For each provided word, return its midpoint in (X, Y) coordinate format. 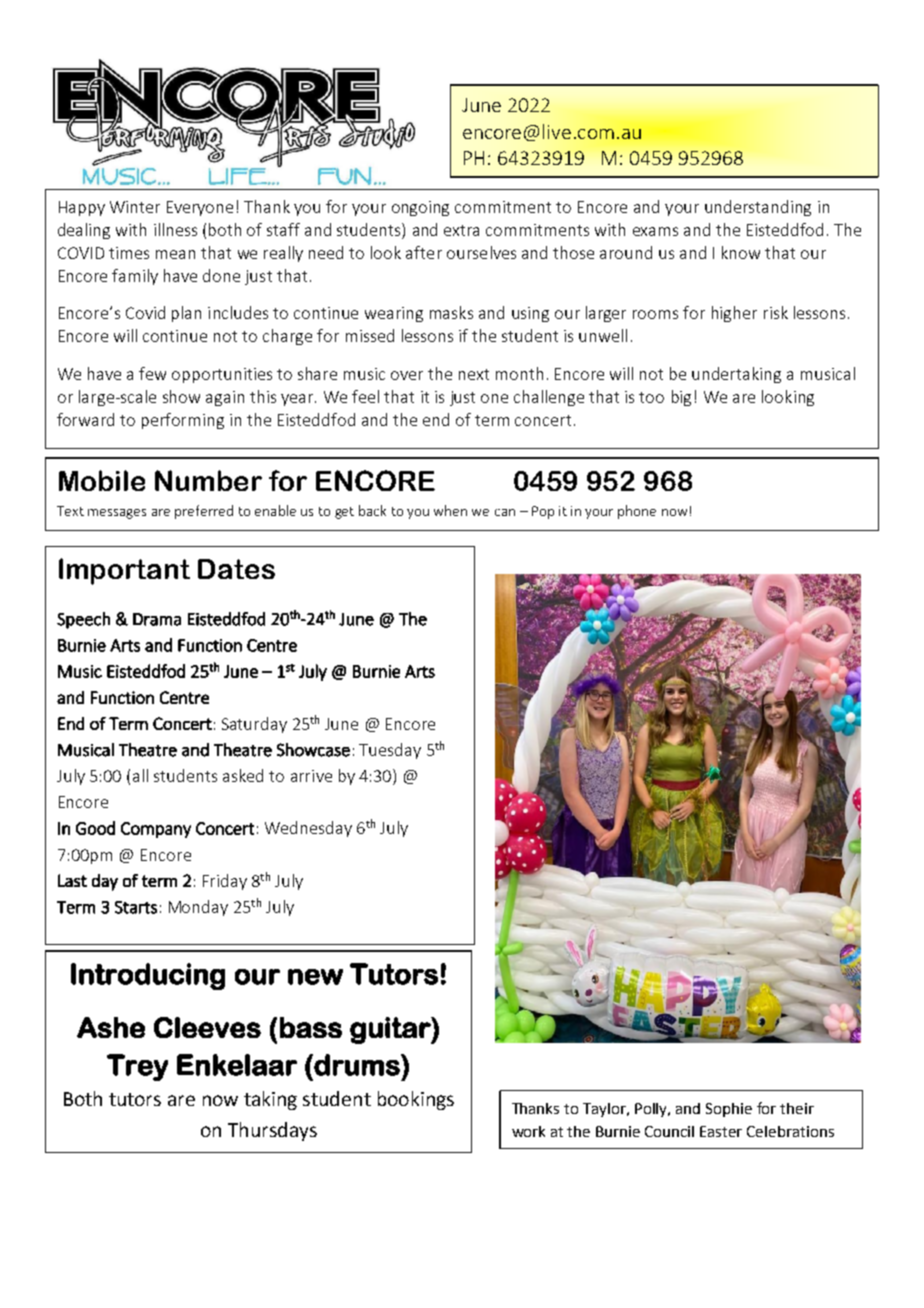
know (741, 252)
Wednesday (308, 829)
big (681, 398)
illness (175, 229)
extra (461, 230)
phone (637, 512)
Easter (721, 1131)
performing (183, 421)
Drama (157, 619)
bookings (416, 1100)
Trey (137, 1067)
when (450, 510)
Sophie (729, 1110)
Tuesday (390, 751)
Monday (198, 908)
